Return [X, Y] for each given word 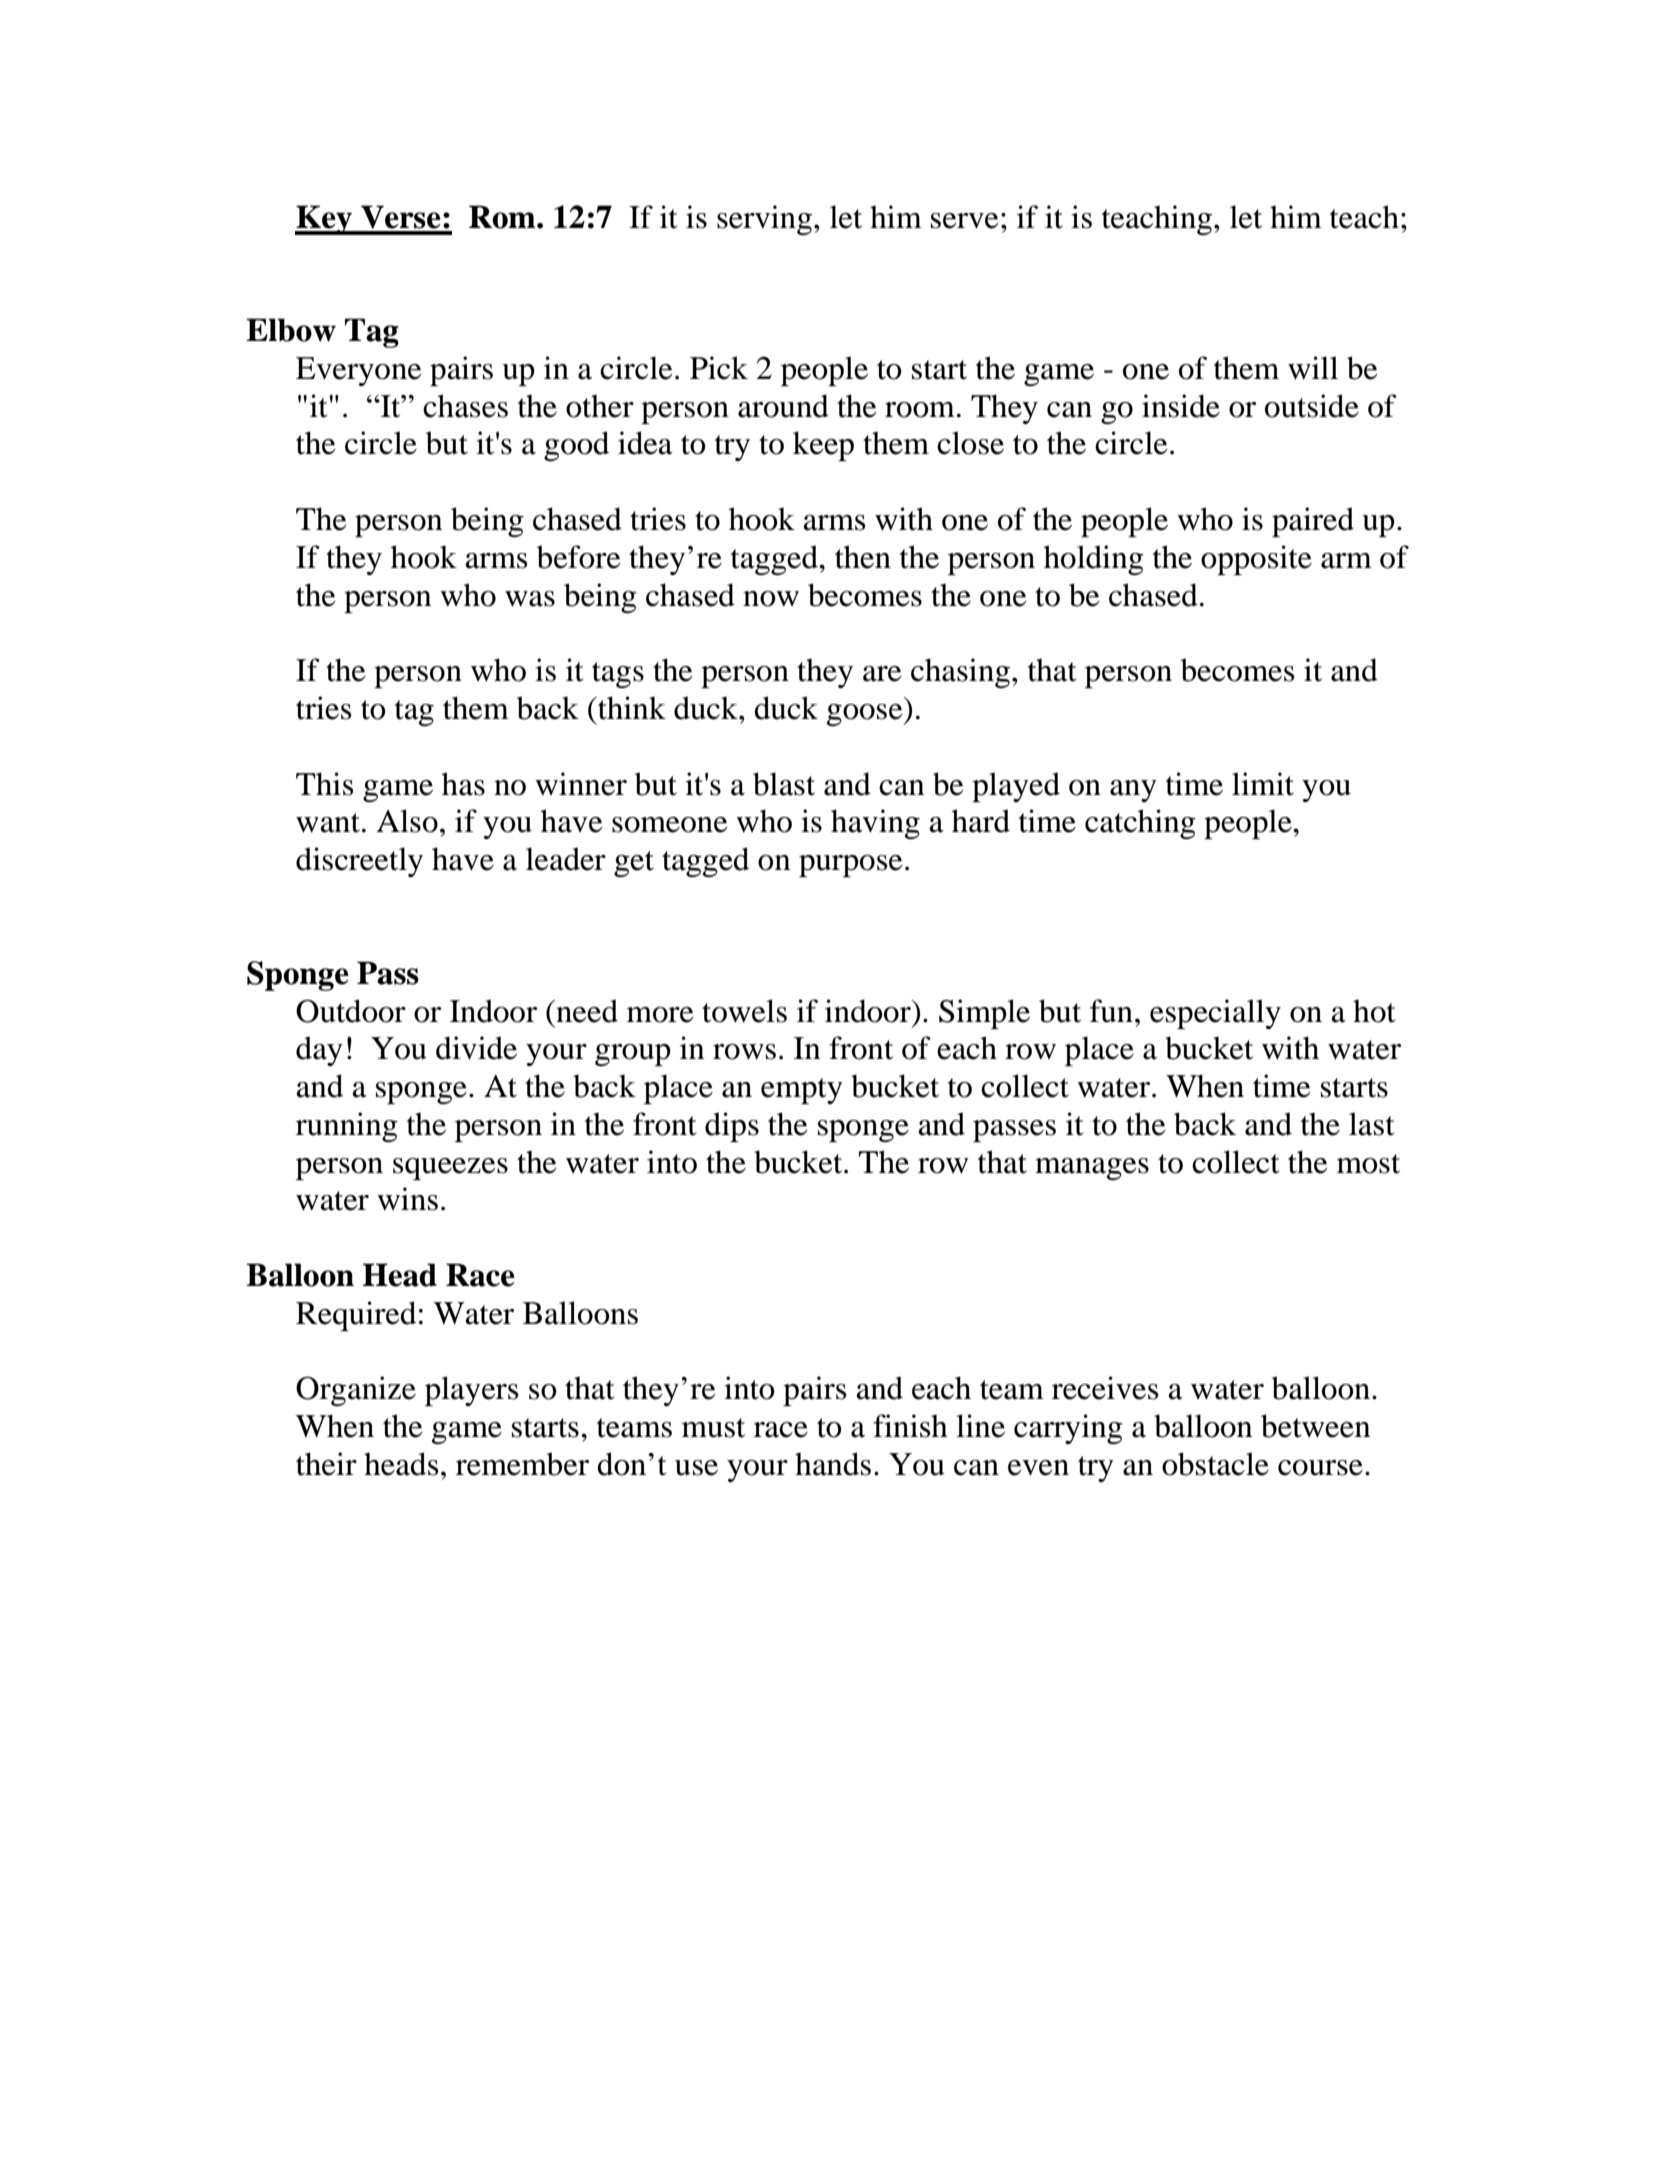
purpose [850, 866]
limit [1263, 784]
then [863, 557]
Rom [503, 217]
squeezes [450, 1169]
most [1368, 1164]
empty [802, 1091]
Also [407, 821]
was [530, 599]
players [471, 1391]
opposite [1256, 560]
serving [764, 220]
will [1313, 368]
